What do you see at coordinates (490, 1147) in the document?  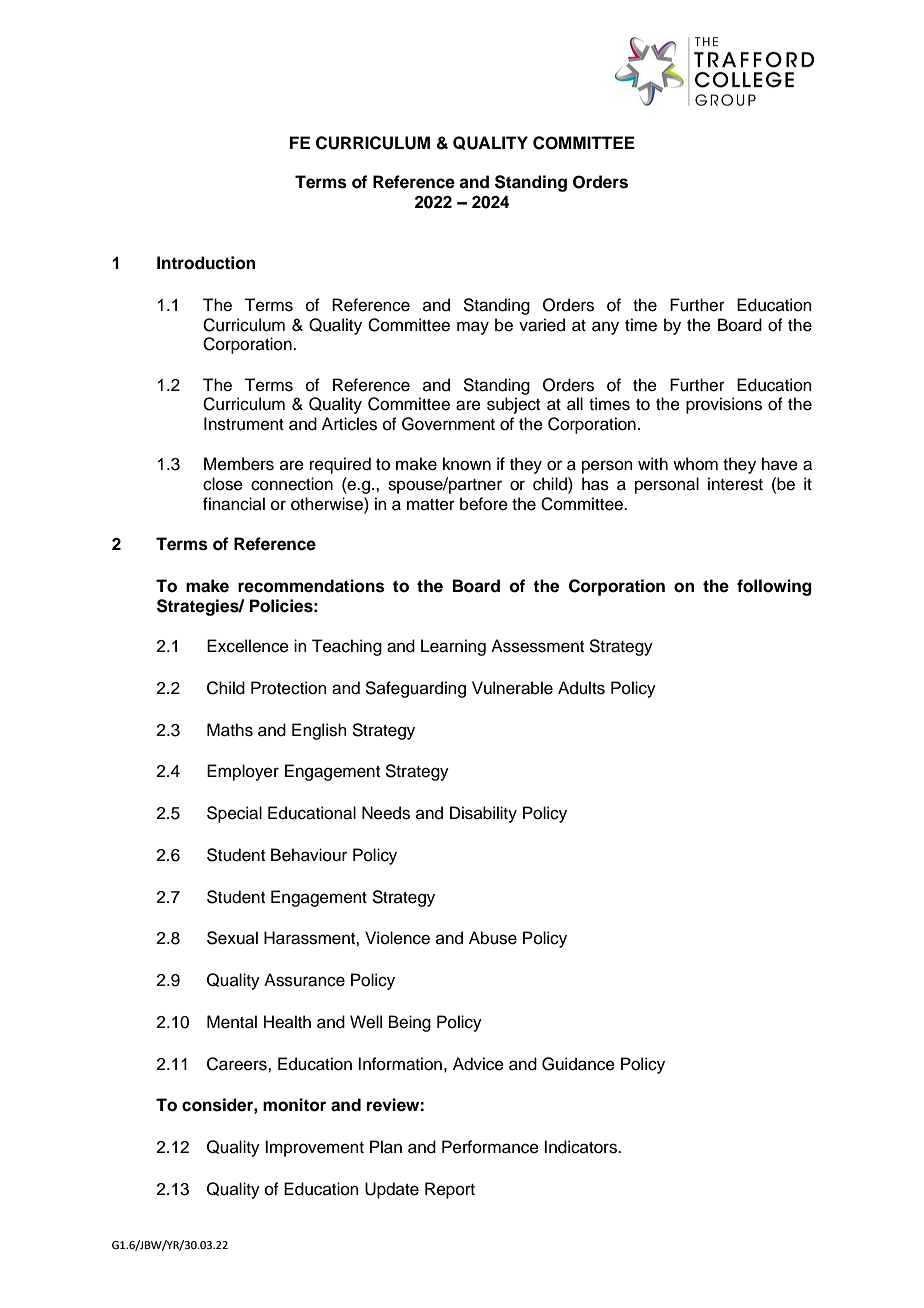 I see `Performance` at bounding box center [490, 1147].
